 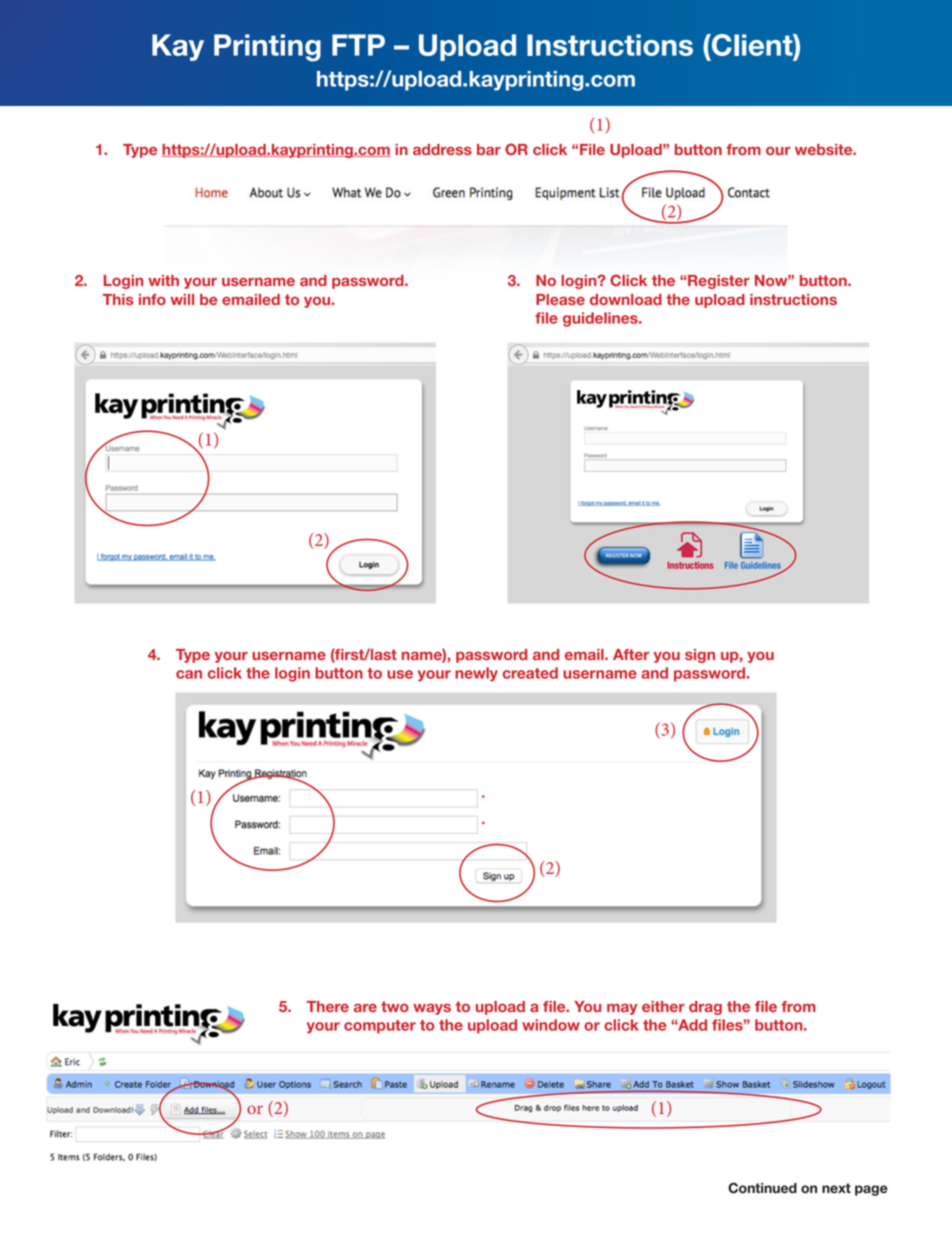 I want to click on Please, so click(x=560, y=299).
